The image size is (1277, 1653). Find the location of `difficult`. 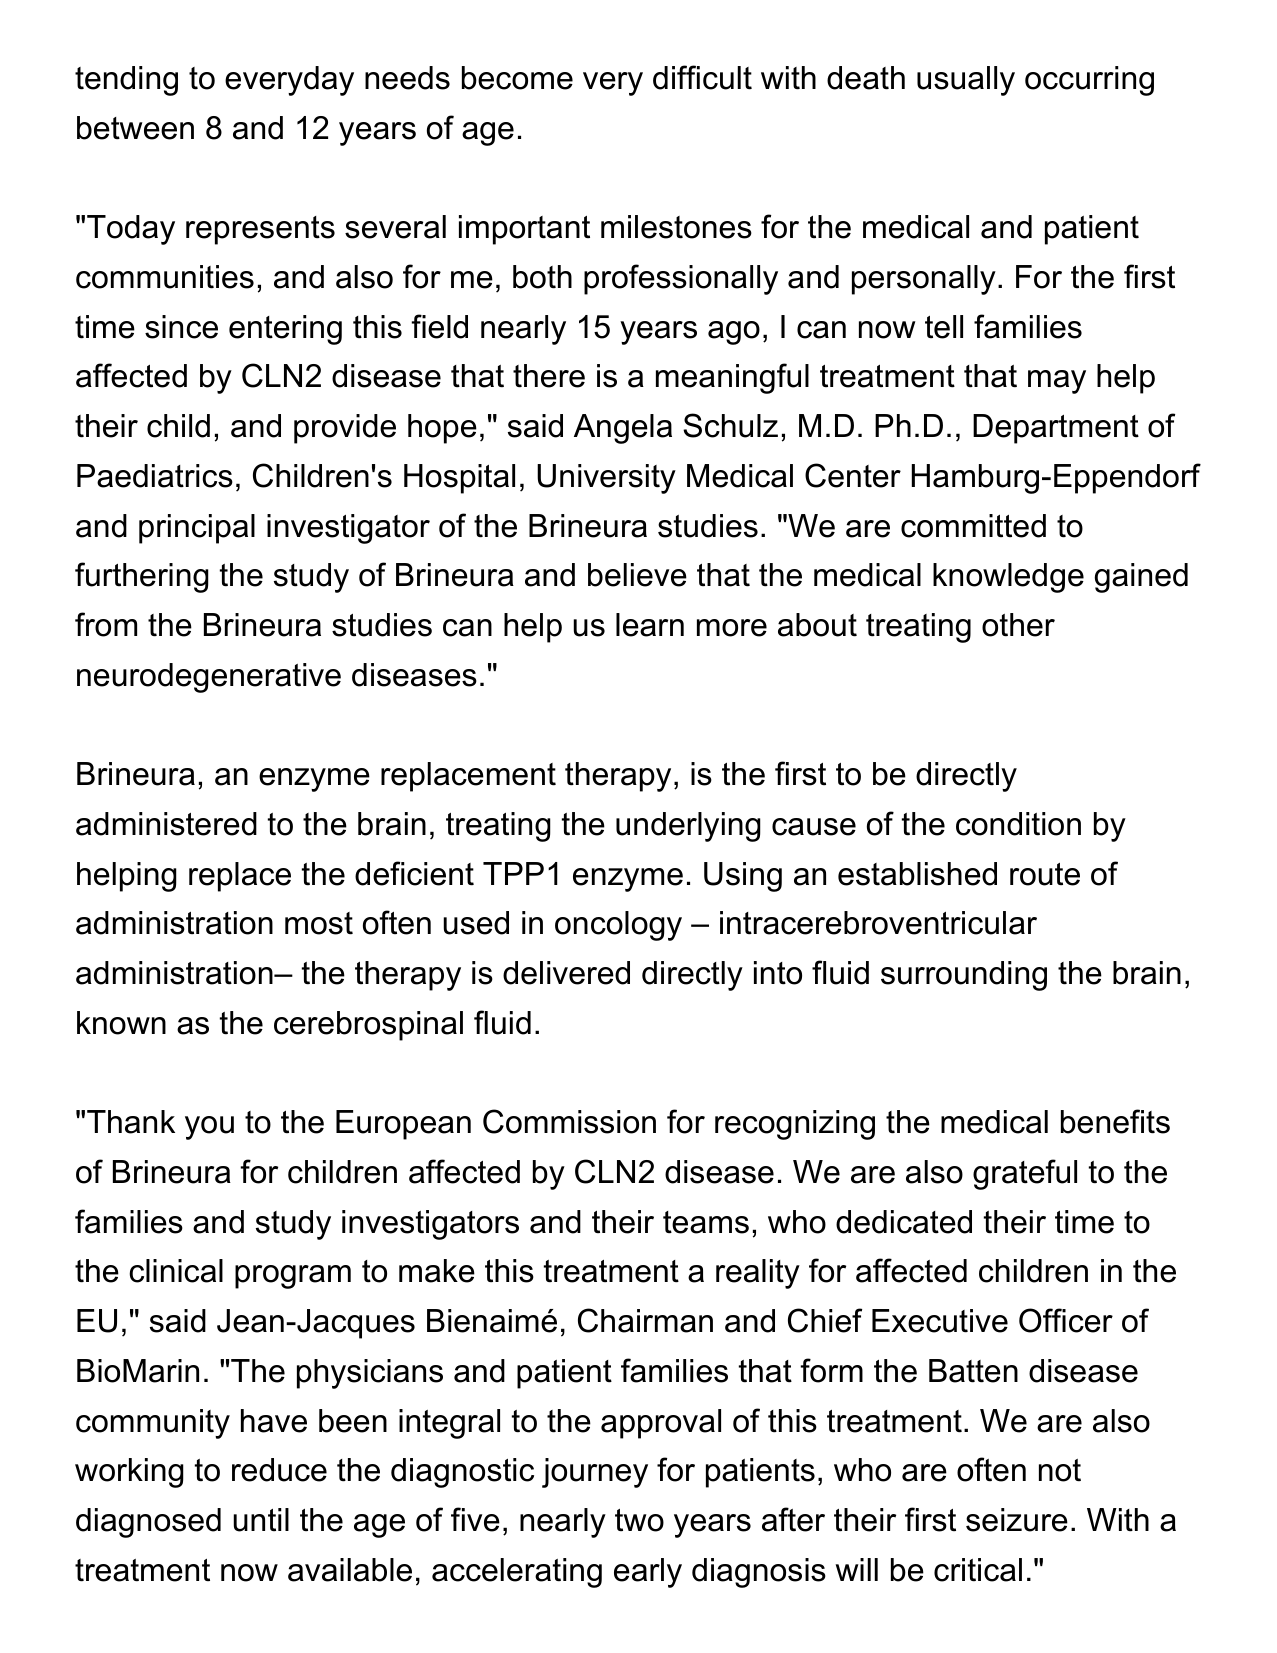

difficult is located at coordinates (702, 77).
